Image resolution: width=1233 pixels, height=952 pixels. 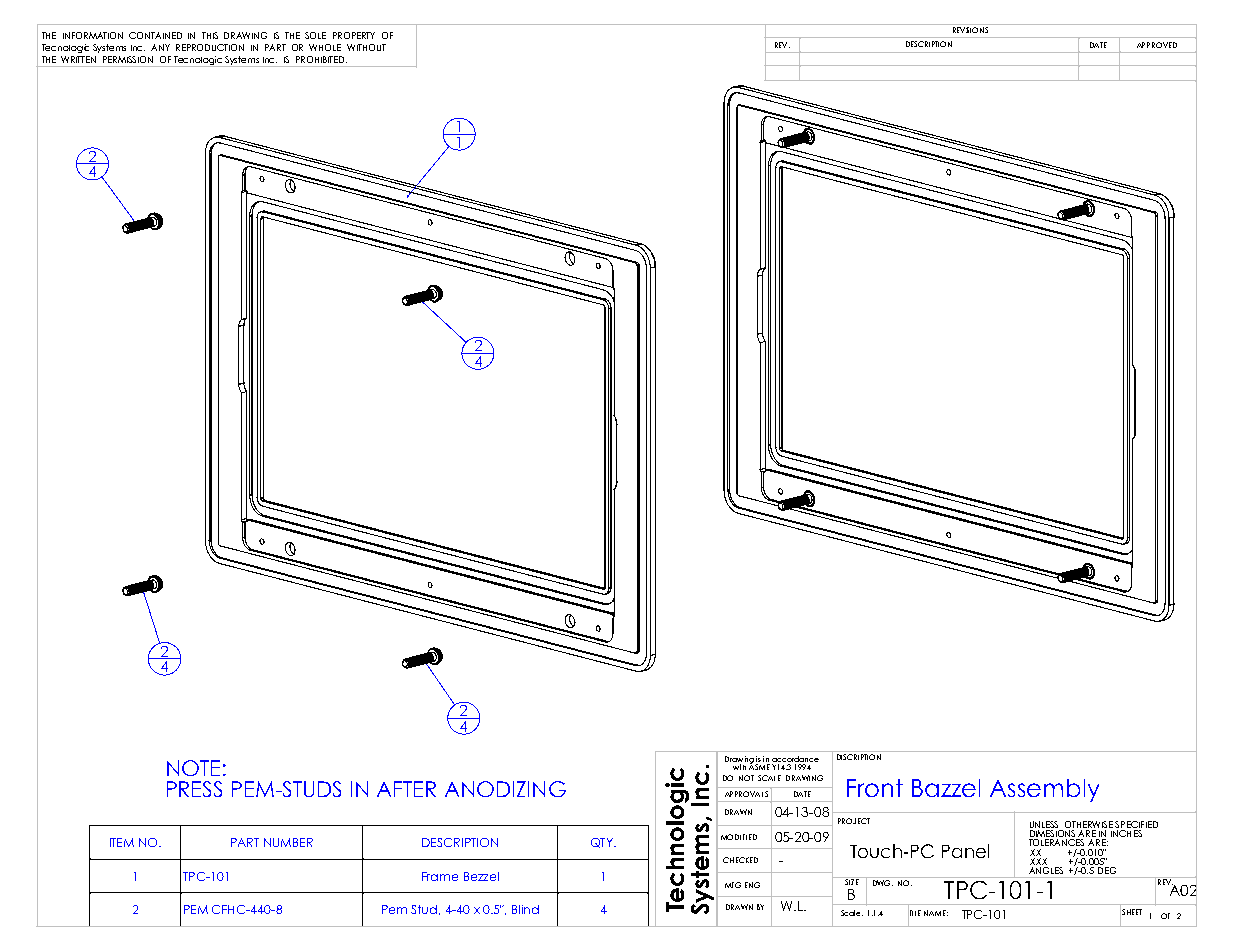 I want to click on PROPERTY, so click(x=354, y=35).
